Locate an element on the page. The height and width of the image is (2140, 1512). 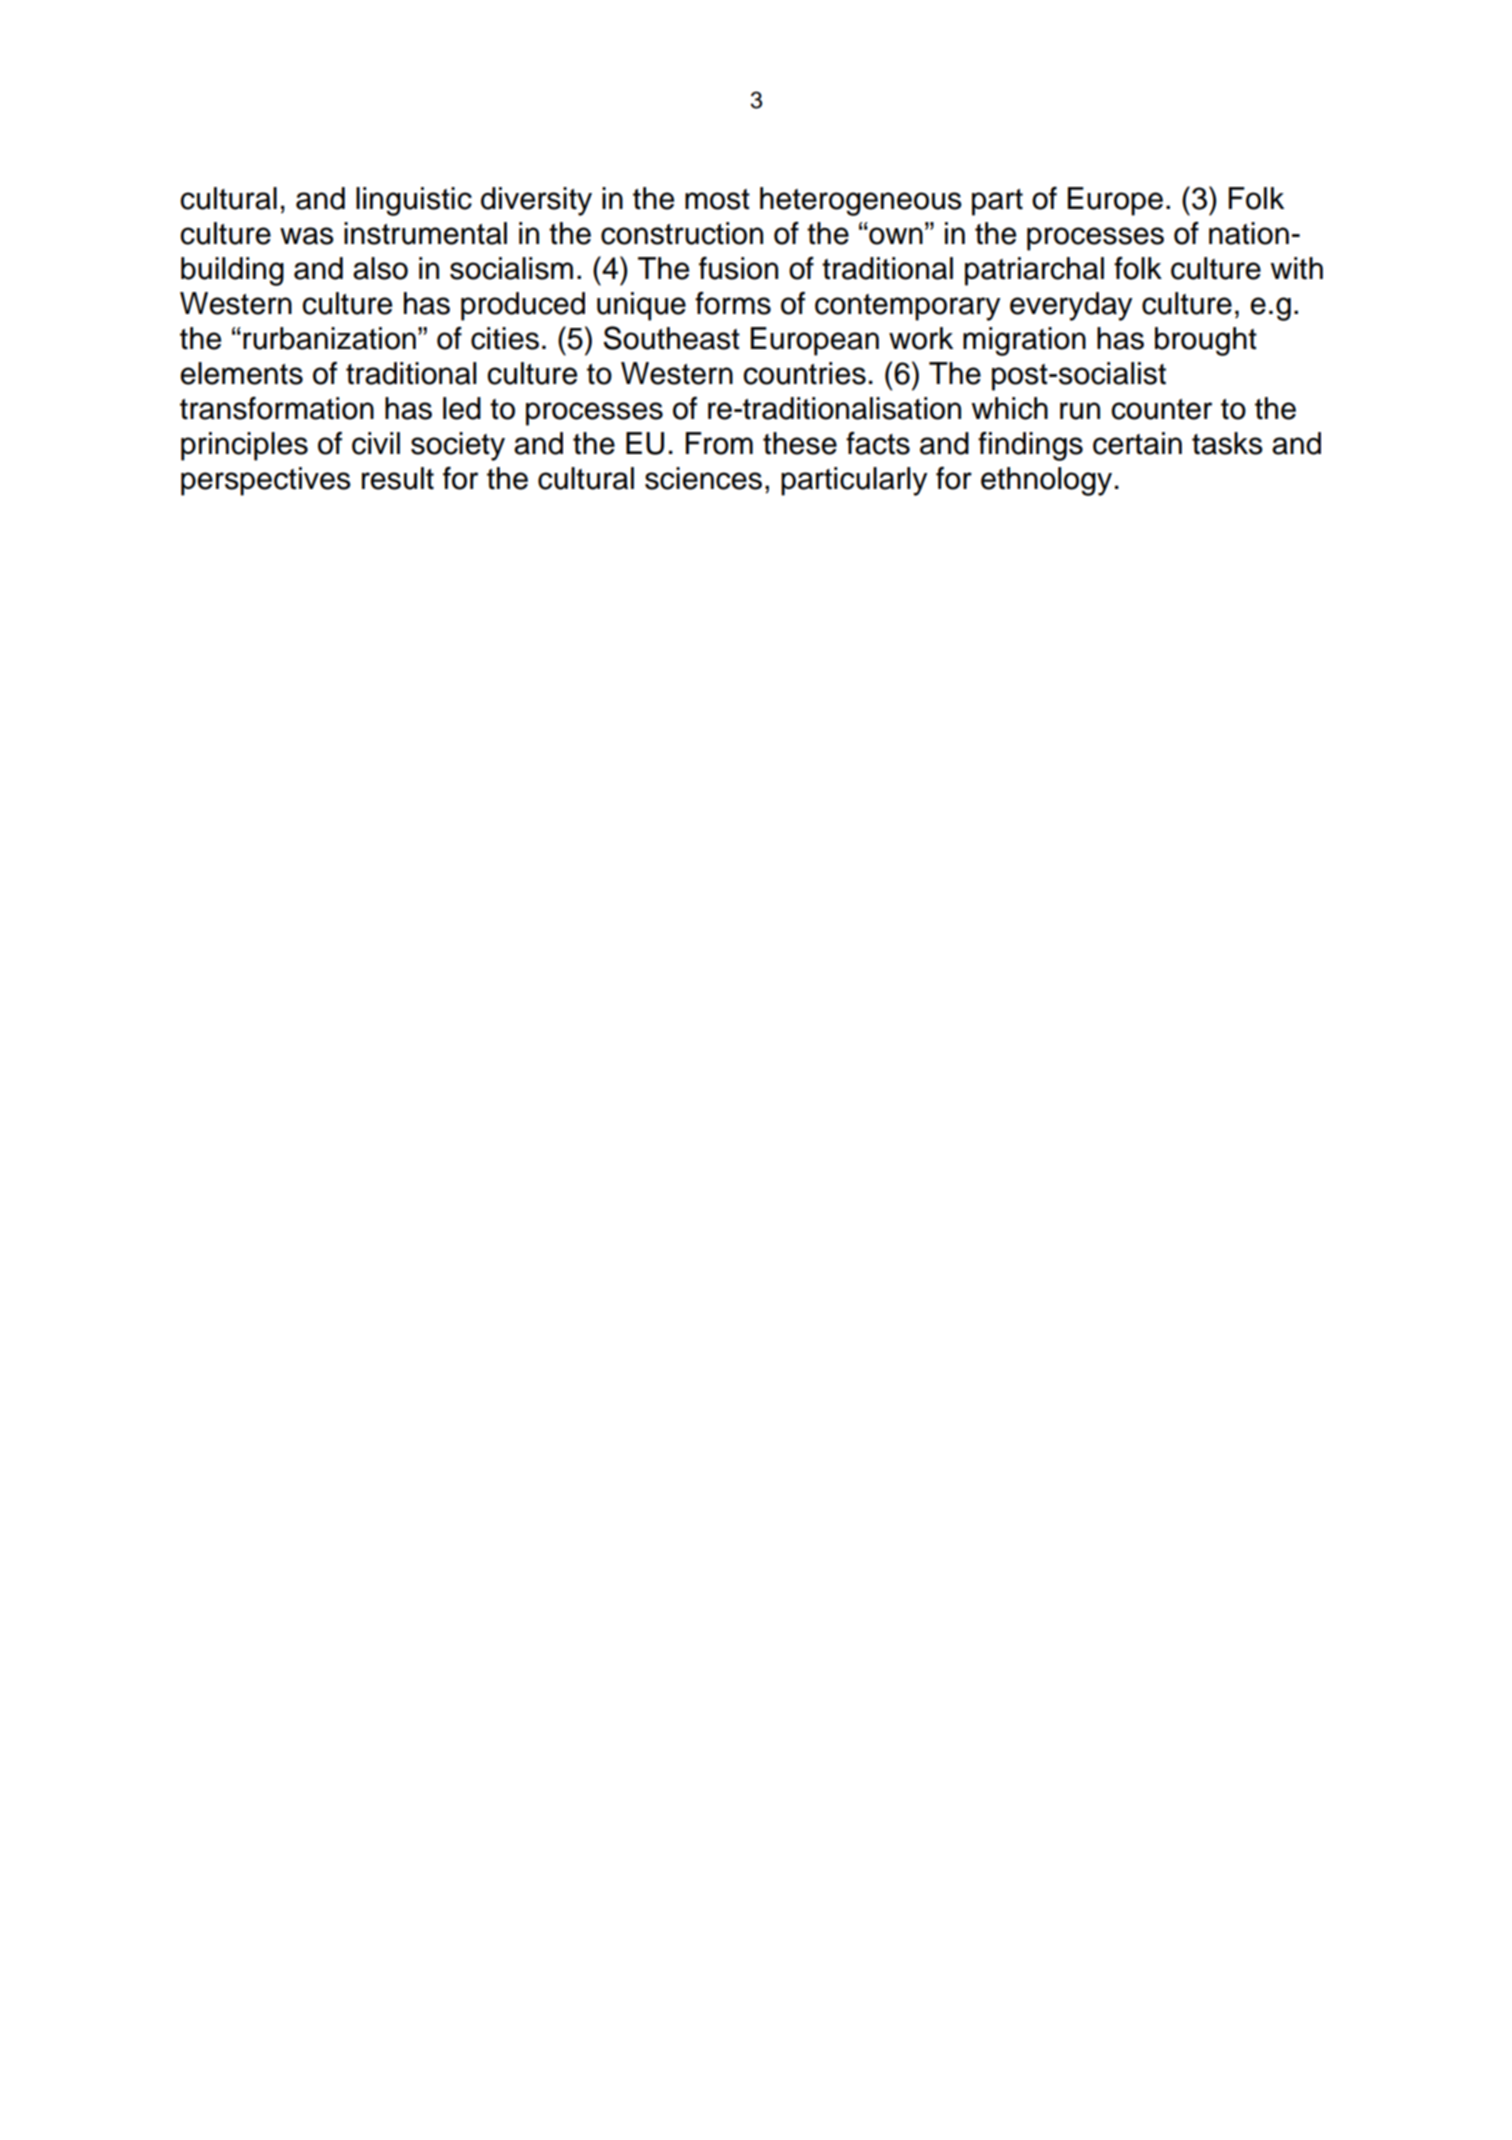
produced is located at coordinates (523, 306).
